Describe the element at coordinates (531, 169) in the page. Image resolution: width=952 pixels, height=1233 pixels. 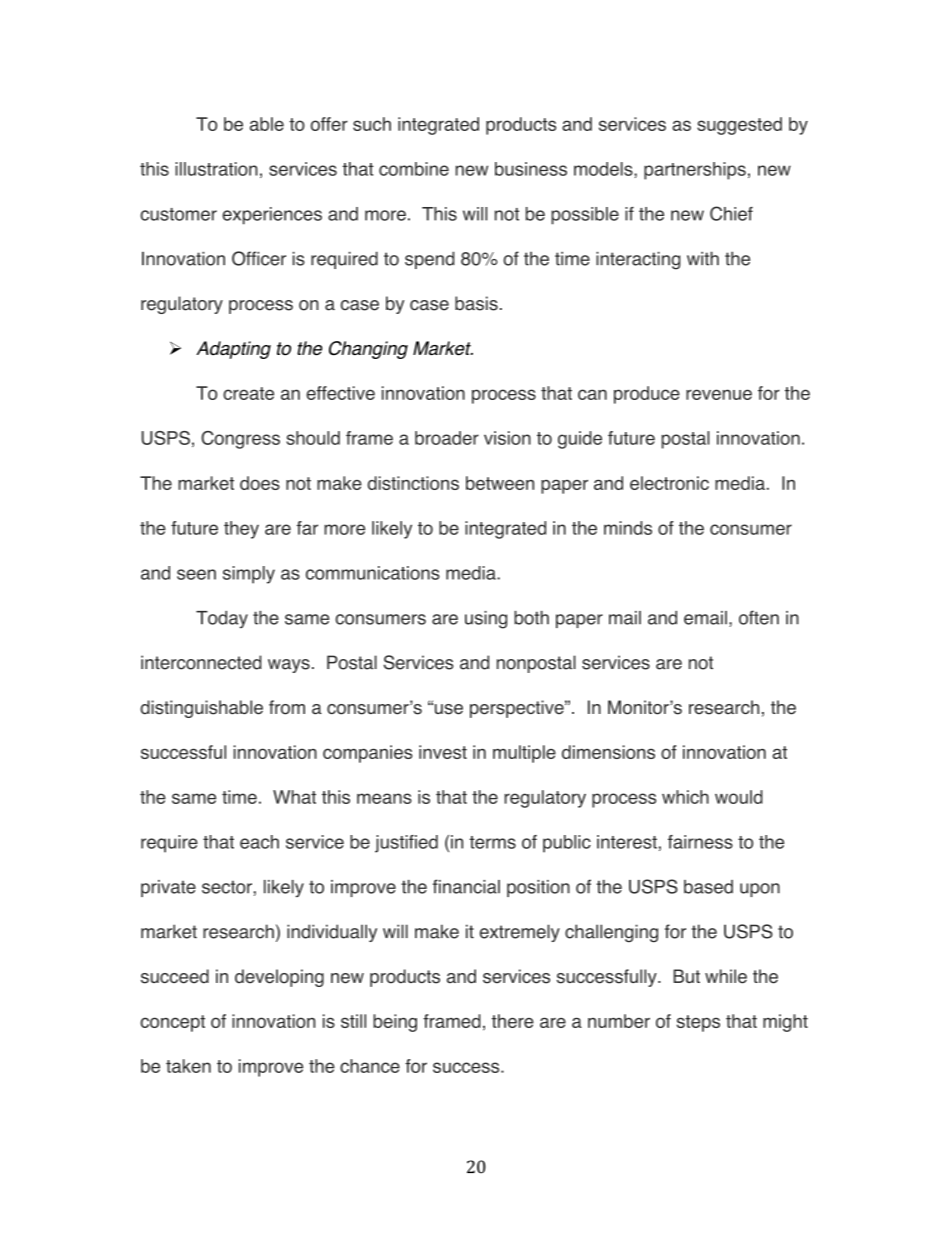
I see `business` at that location.
